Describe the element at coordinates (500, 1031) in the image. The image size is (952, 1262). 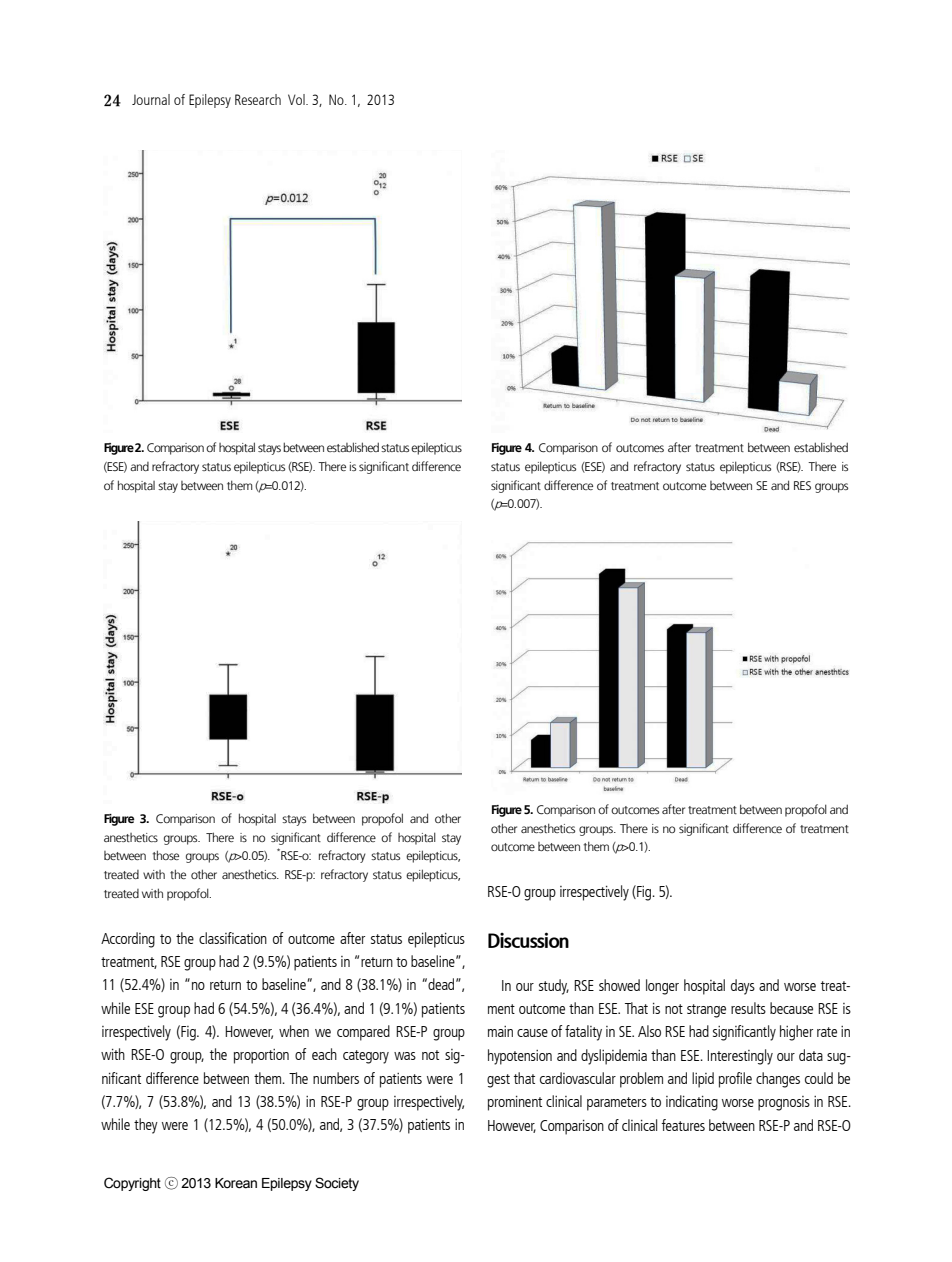
I see `main` at that location.
